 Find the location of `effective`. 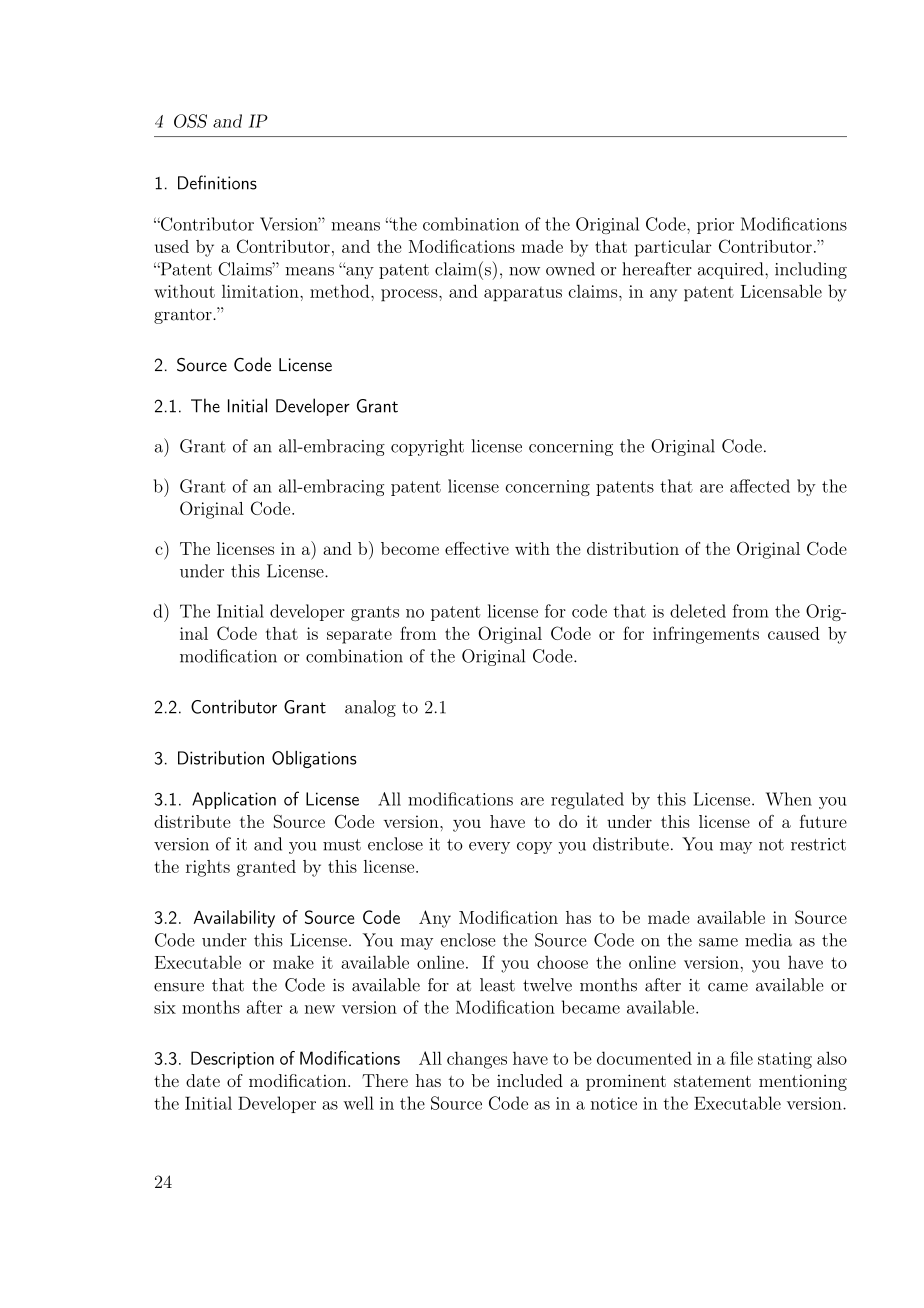

effective is located at coordinates (477, 548).
